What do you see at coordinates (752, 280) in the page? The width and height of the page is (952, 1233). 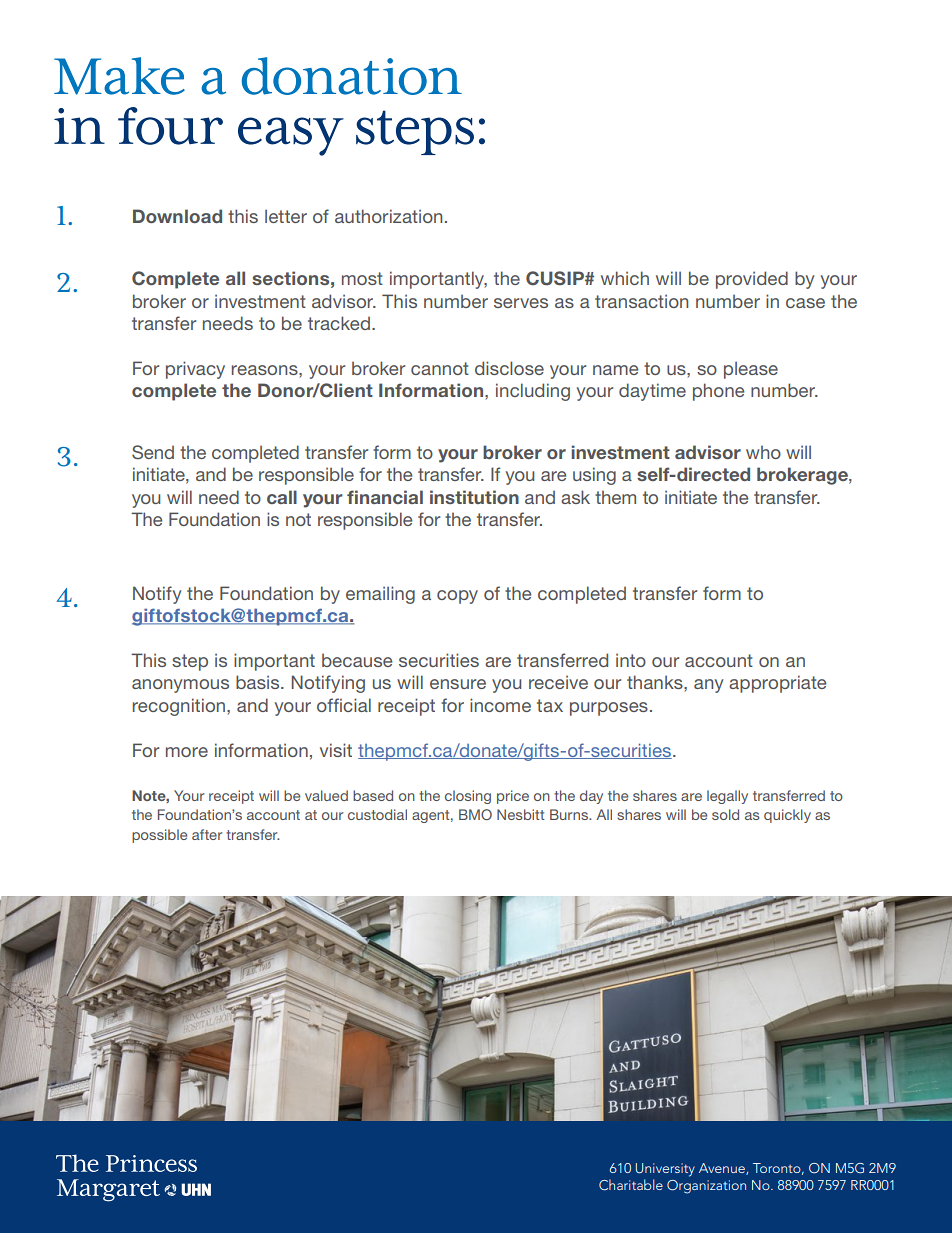 I see `provided` at bounding box center [752, 280].
